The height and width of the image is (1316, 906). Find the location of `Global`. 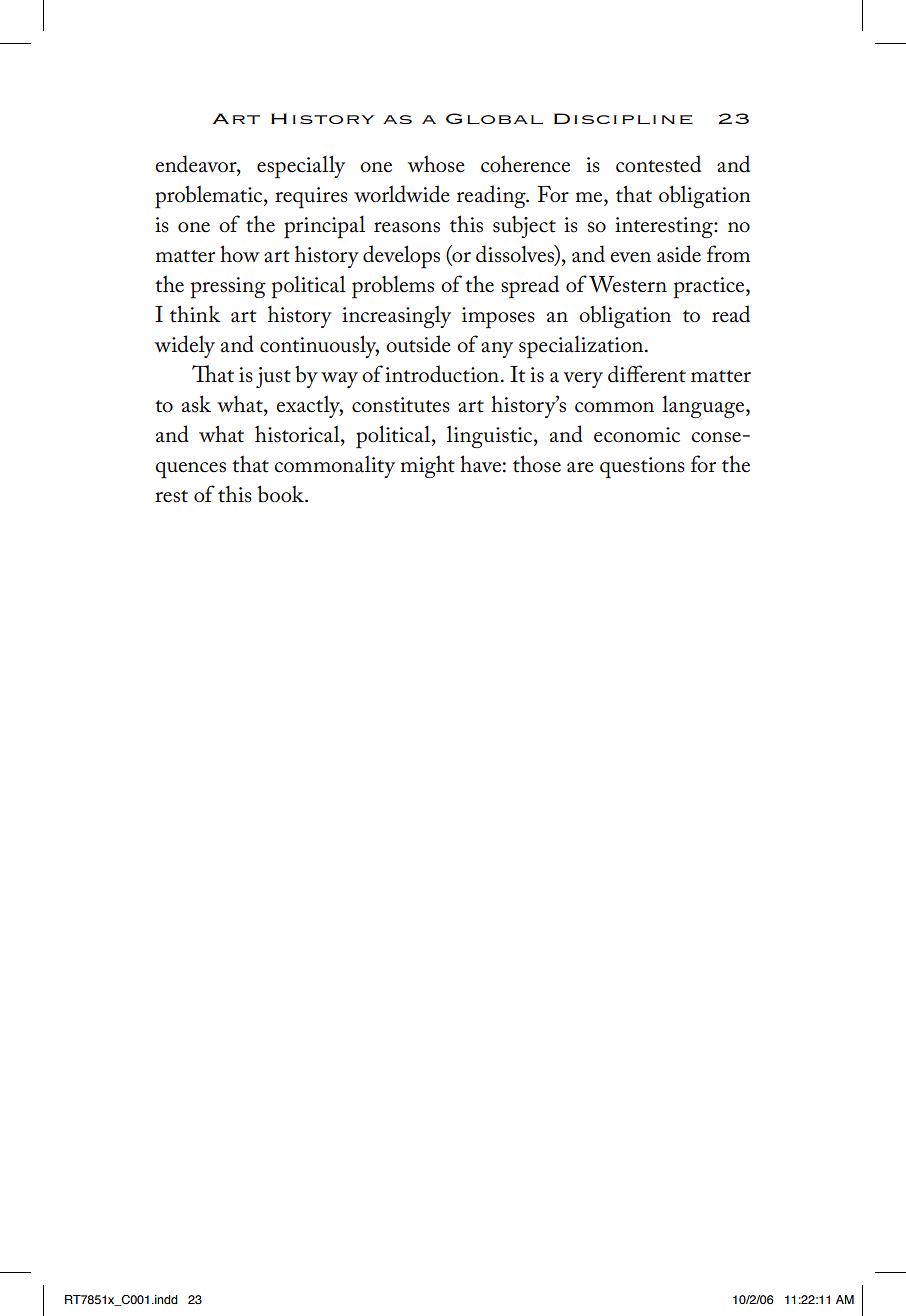

Global is located at coordinates (494, 118).
